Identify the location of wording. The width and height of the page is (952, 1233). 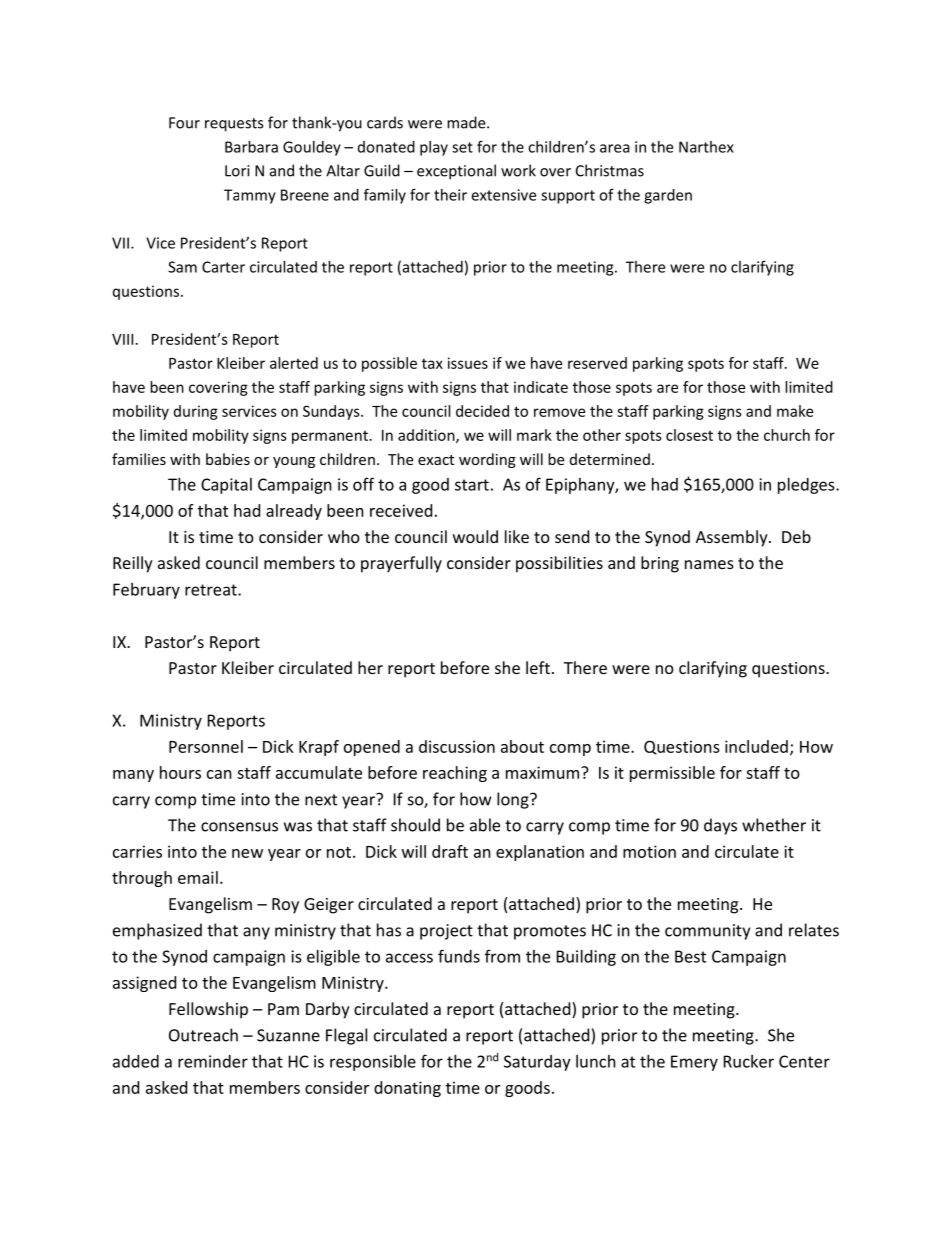
(487, 460).
